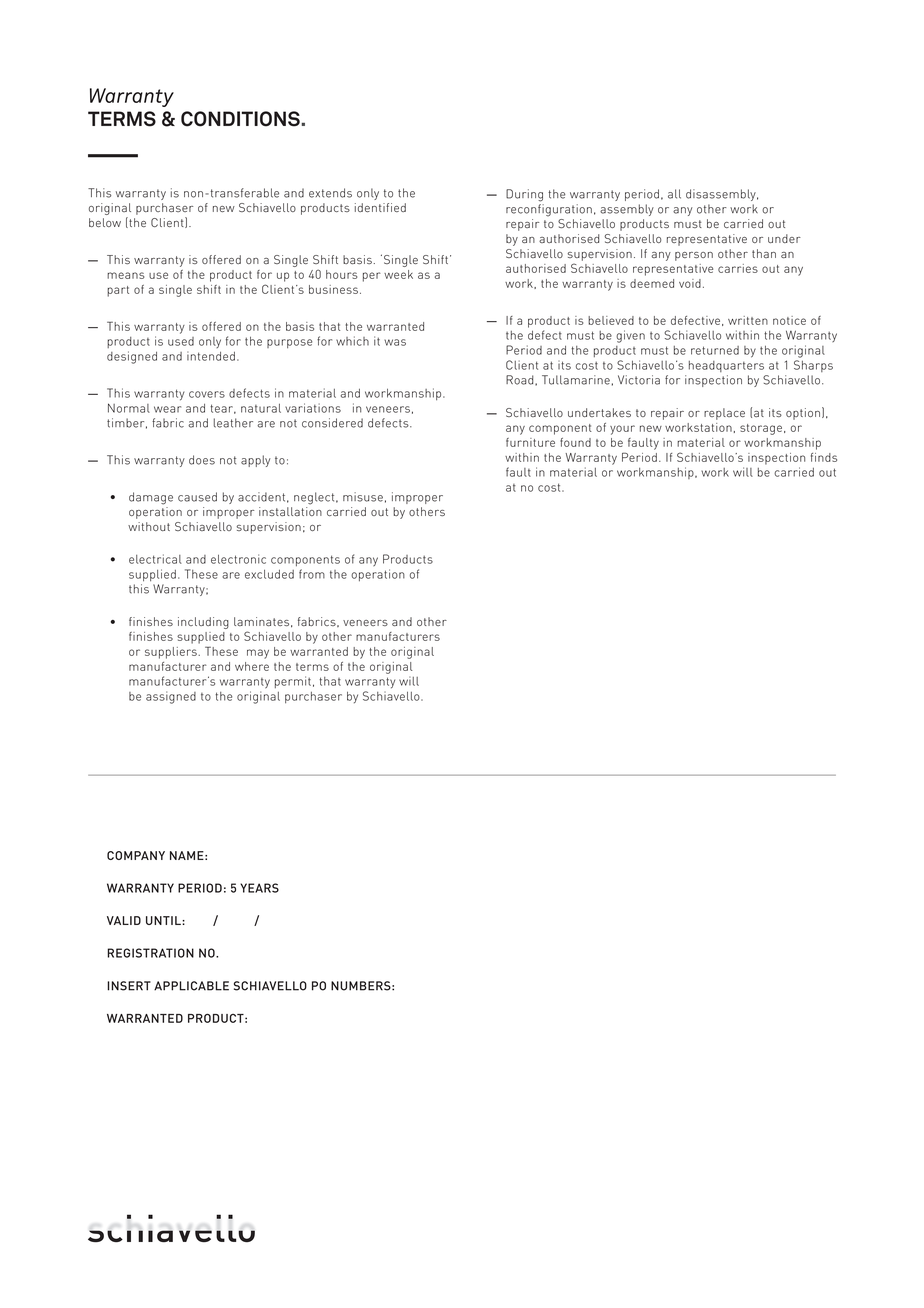 This image has width=924, height=1308. What do you see at coordinates (191, 986) in the image?
I see `APPLICABLE` at bounding box center [191, 986].
